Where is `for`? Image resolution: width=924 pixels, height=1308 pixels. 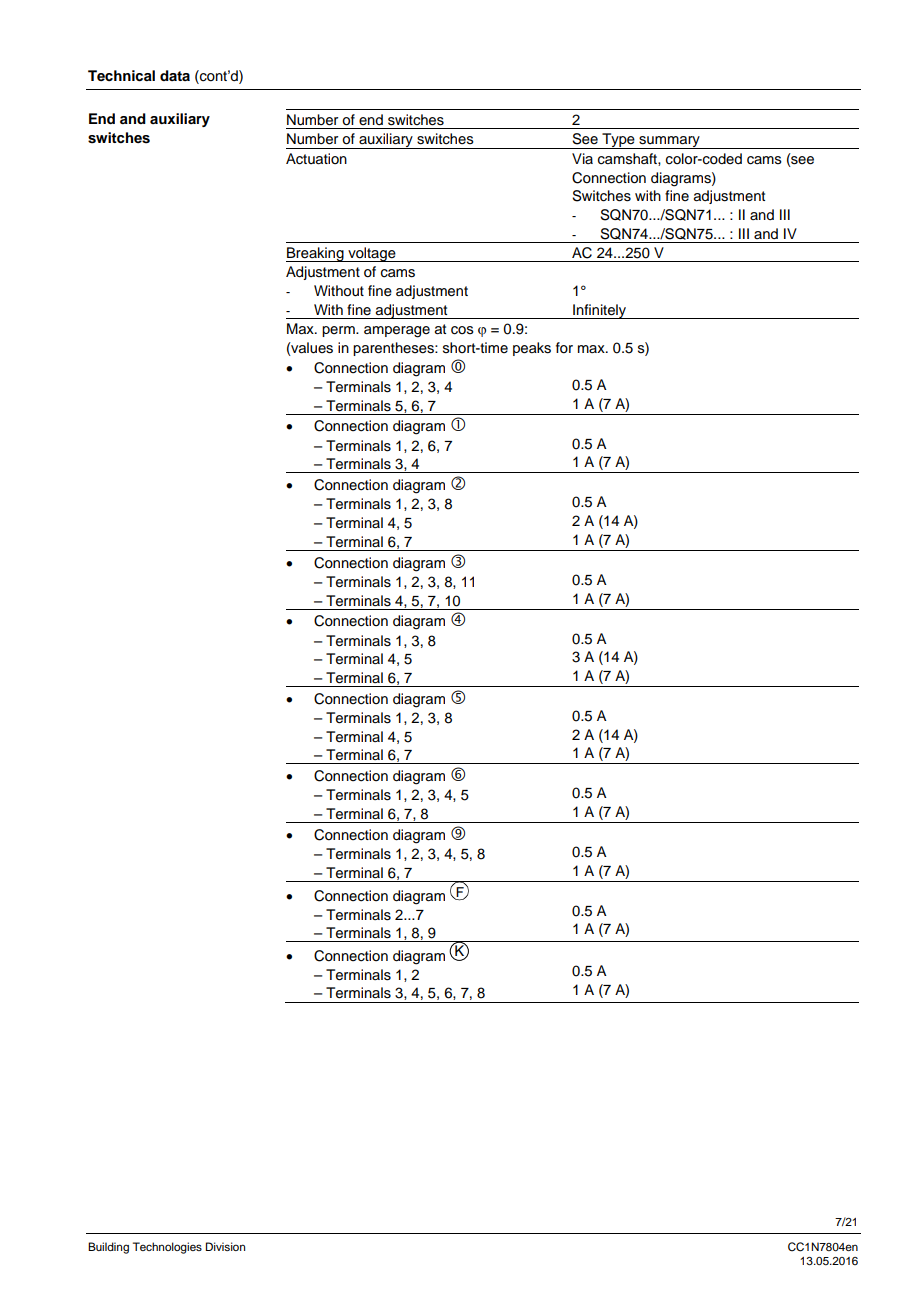 for is located at coordinates (564, 348).
